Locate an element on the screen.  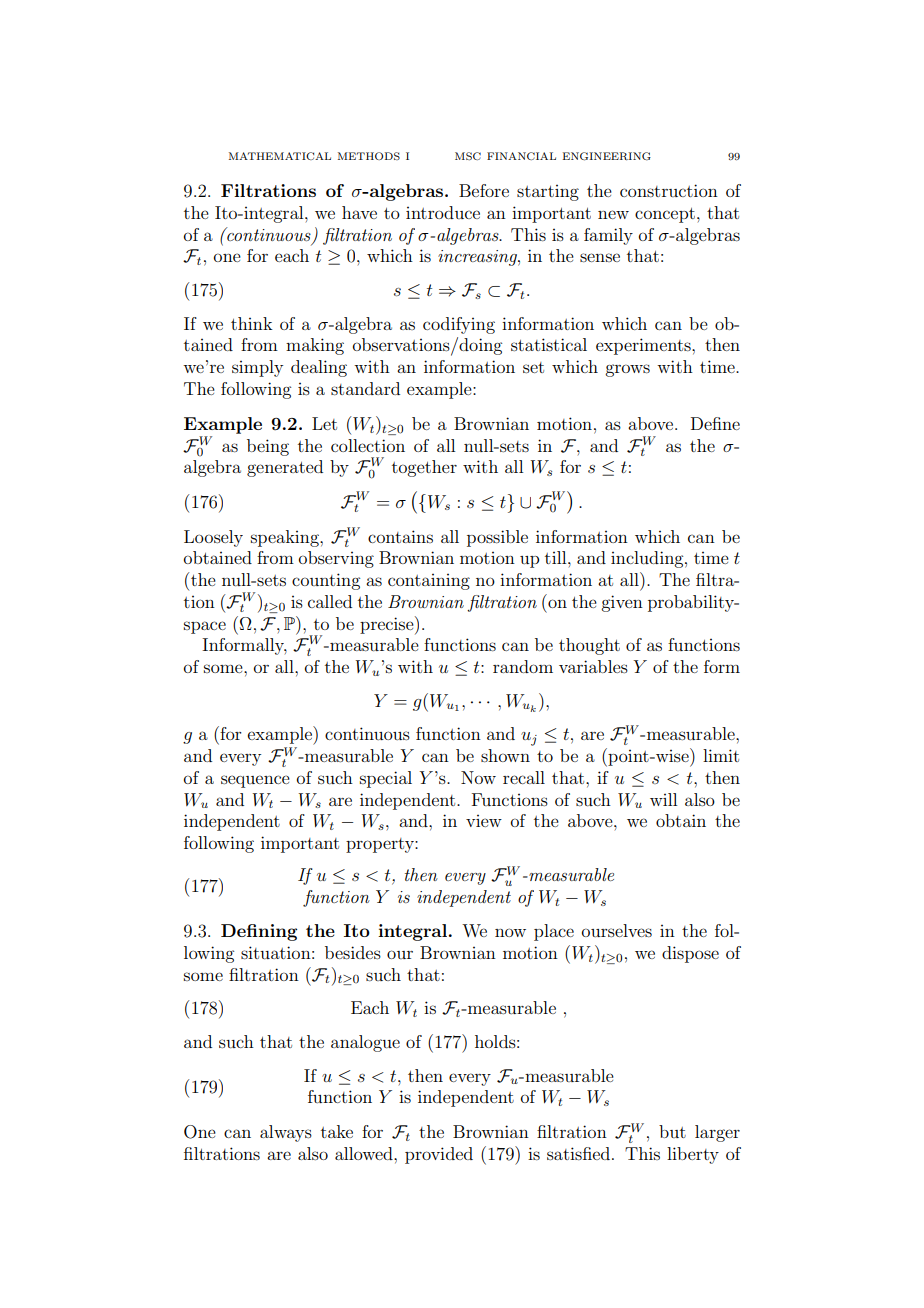
concept is located at coordinates (665, 215).
